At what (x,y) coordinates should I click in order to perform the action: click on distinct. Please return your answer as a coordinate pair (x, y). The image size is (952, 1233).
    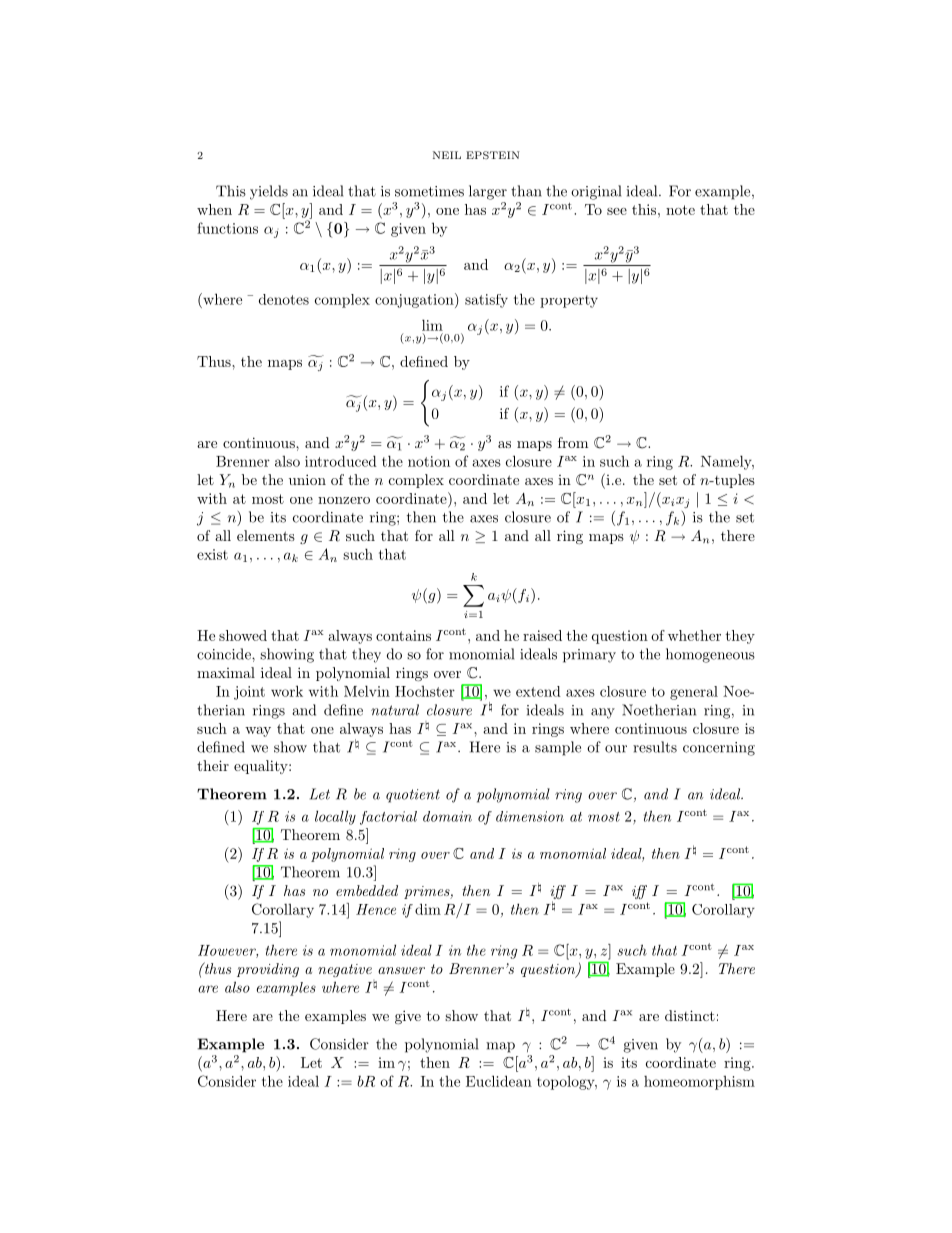
    Looking at the image, I should click on (690, 1015).
